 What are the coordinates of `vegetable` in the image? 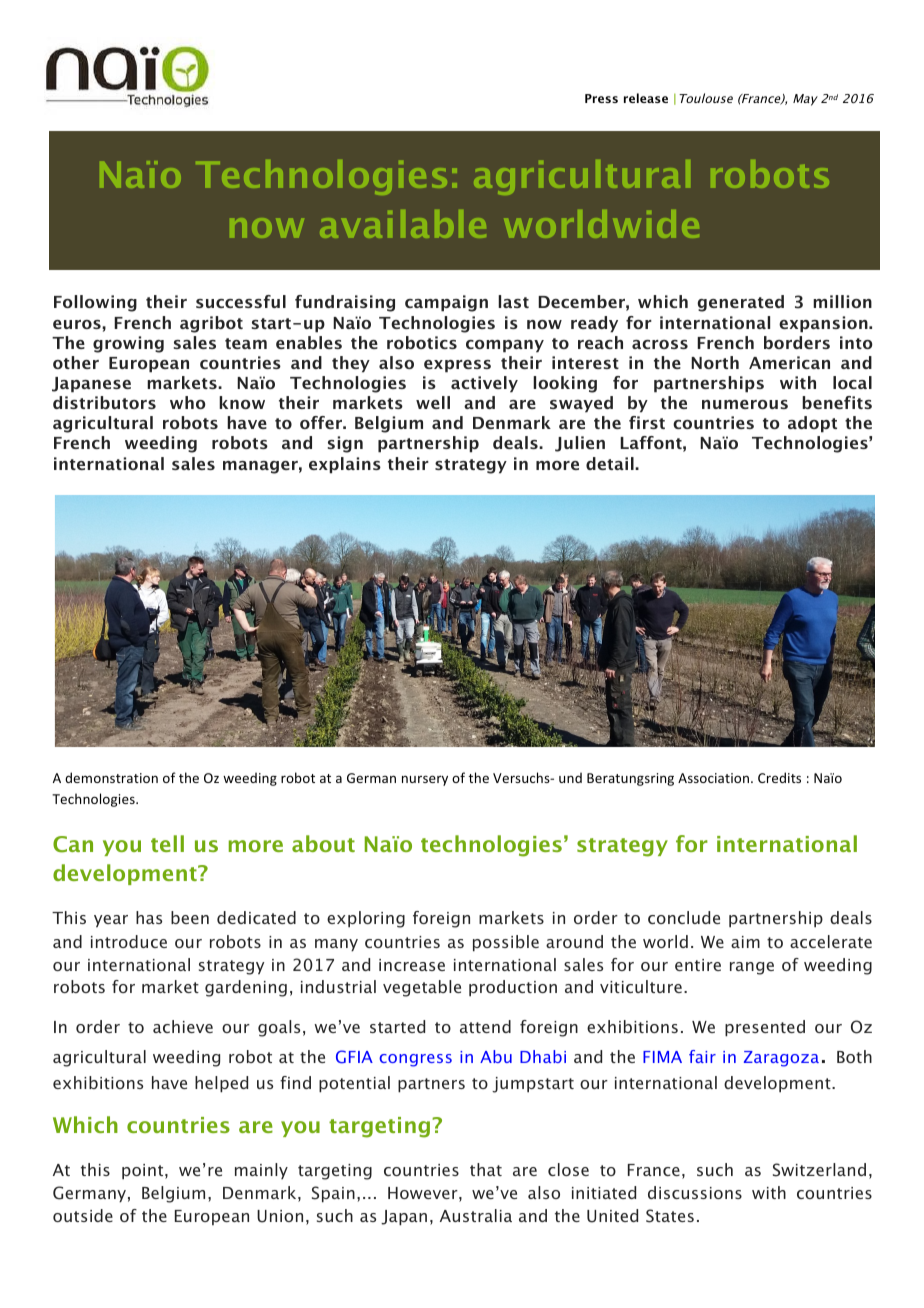 It's located at (422, 988).
